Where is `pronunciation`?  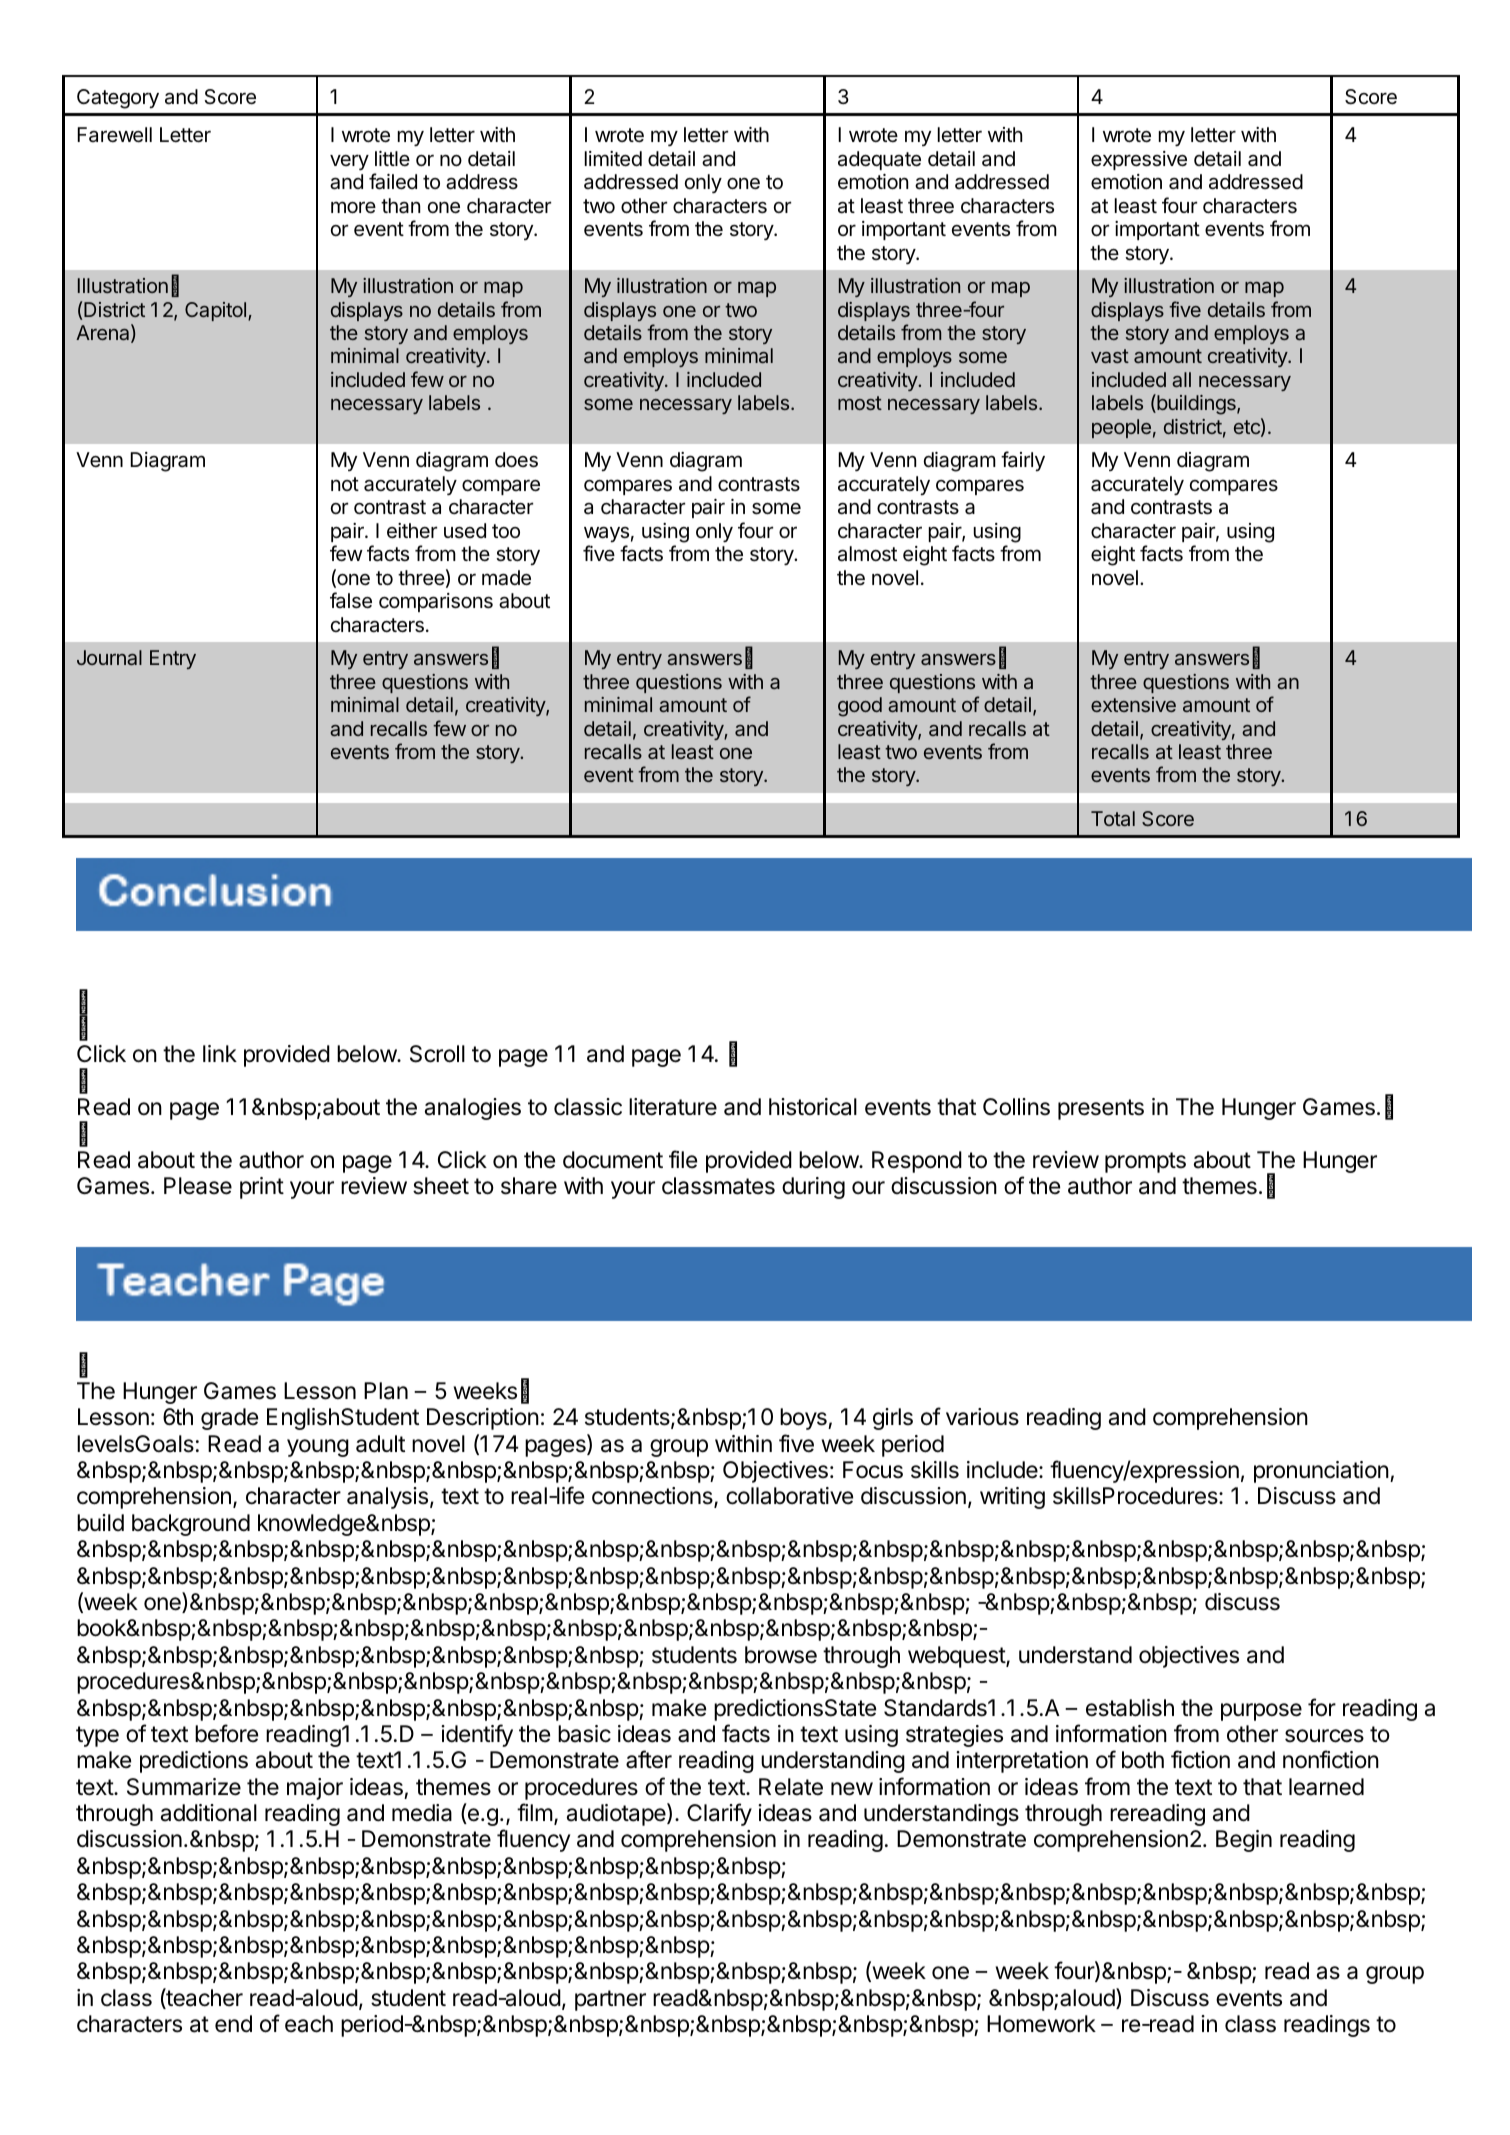 pronunciation is located at coordinates (1321, 1472).
